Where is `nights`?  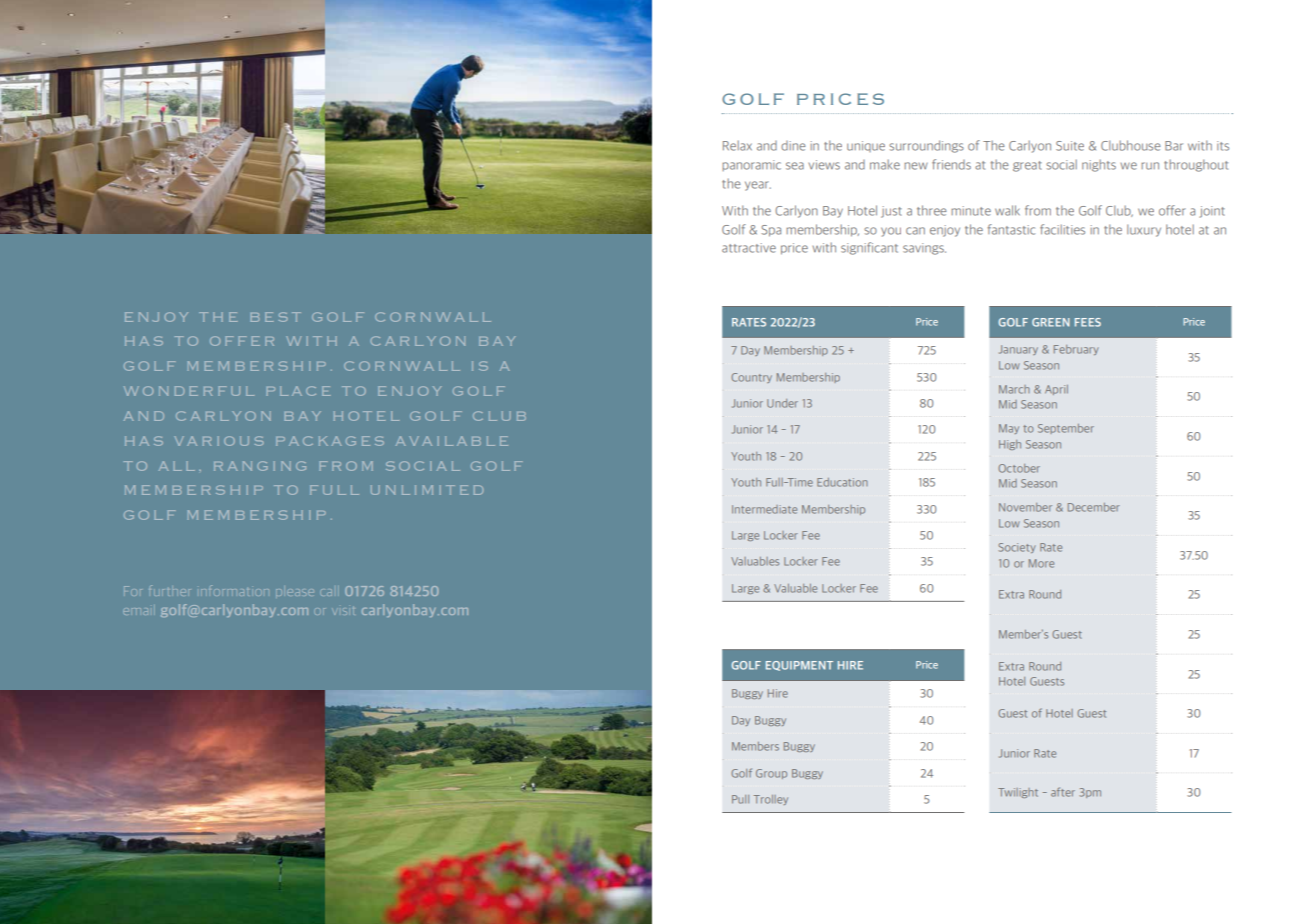 nights is located at coordinates (1099, 165).
